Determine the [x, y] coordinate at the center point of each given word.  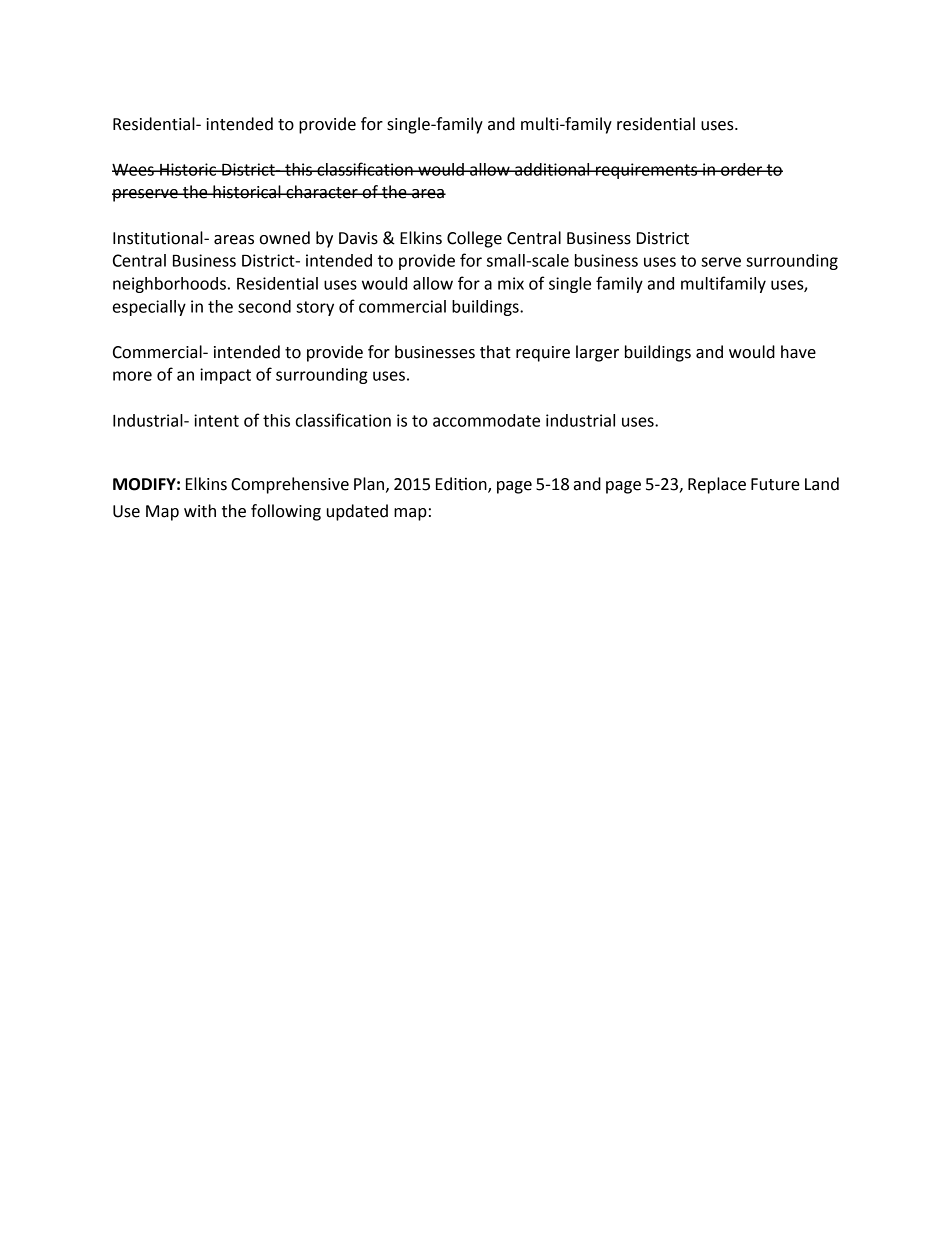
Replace [717, 485]
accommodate [486, 420]
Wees [134, 170]
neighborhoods [169, 285]
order [742, 169]
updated [357, 512]
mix [511, 283]
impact [225, 376]
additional [552, 169]
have [798, 352]
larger [597, 353]
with [200, 511]
